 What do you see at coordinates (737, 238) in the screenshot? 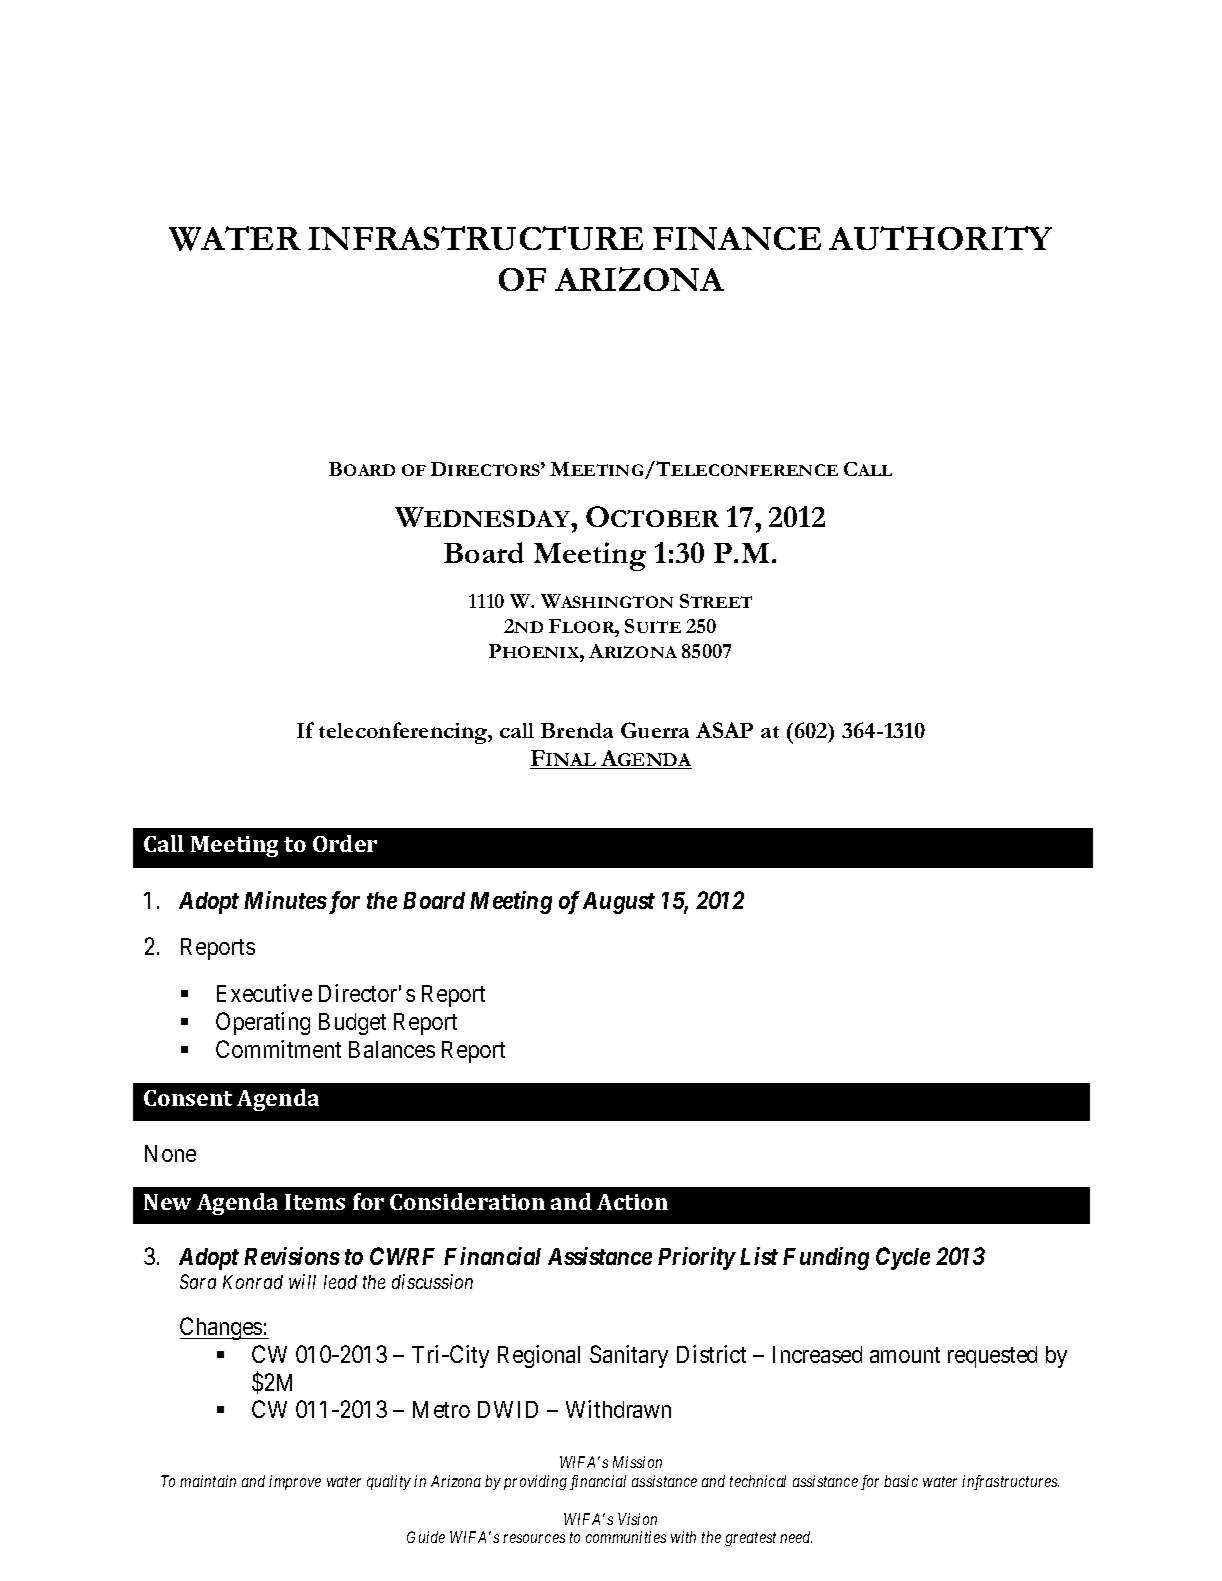
I see `FINANCE` at bounding box center [737, 238].
